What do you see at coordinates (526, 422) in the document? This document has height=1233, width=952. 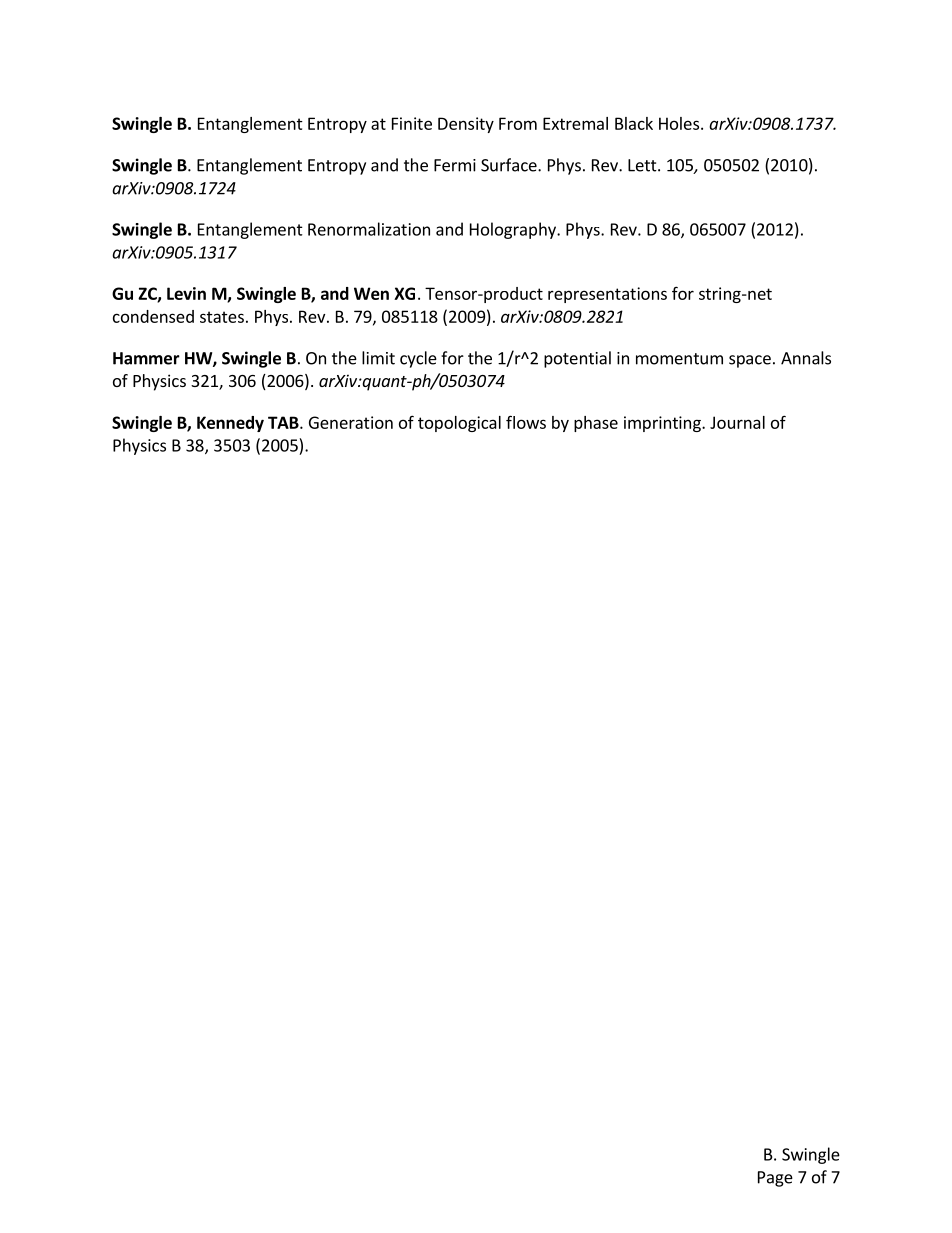 I see `flows` at bounding box center [526, 422].
